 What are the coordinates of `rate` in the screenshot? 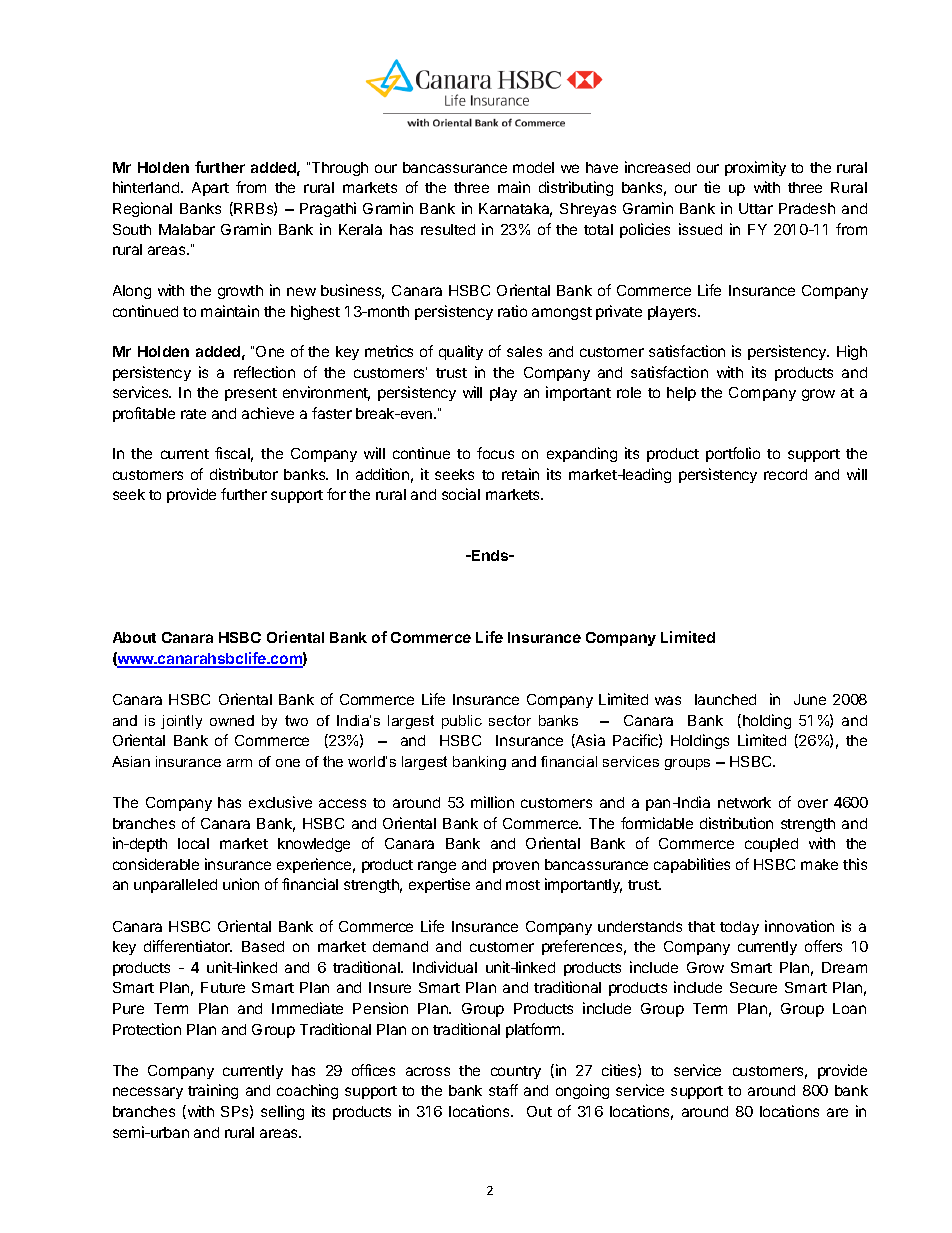 It's located at (193, 414).
